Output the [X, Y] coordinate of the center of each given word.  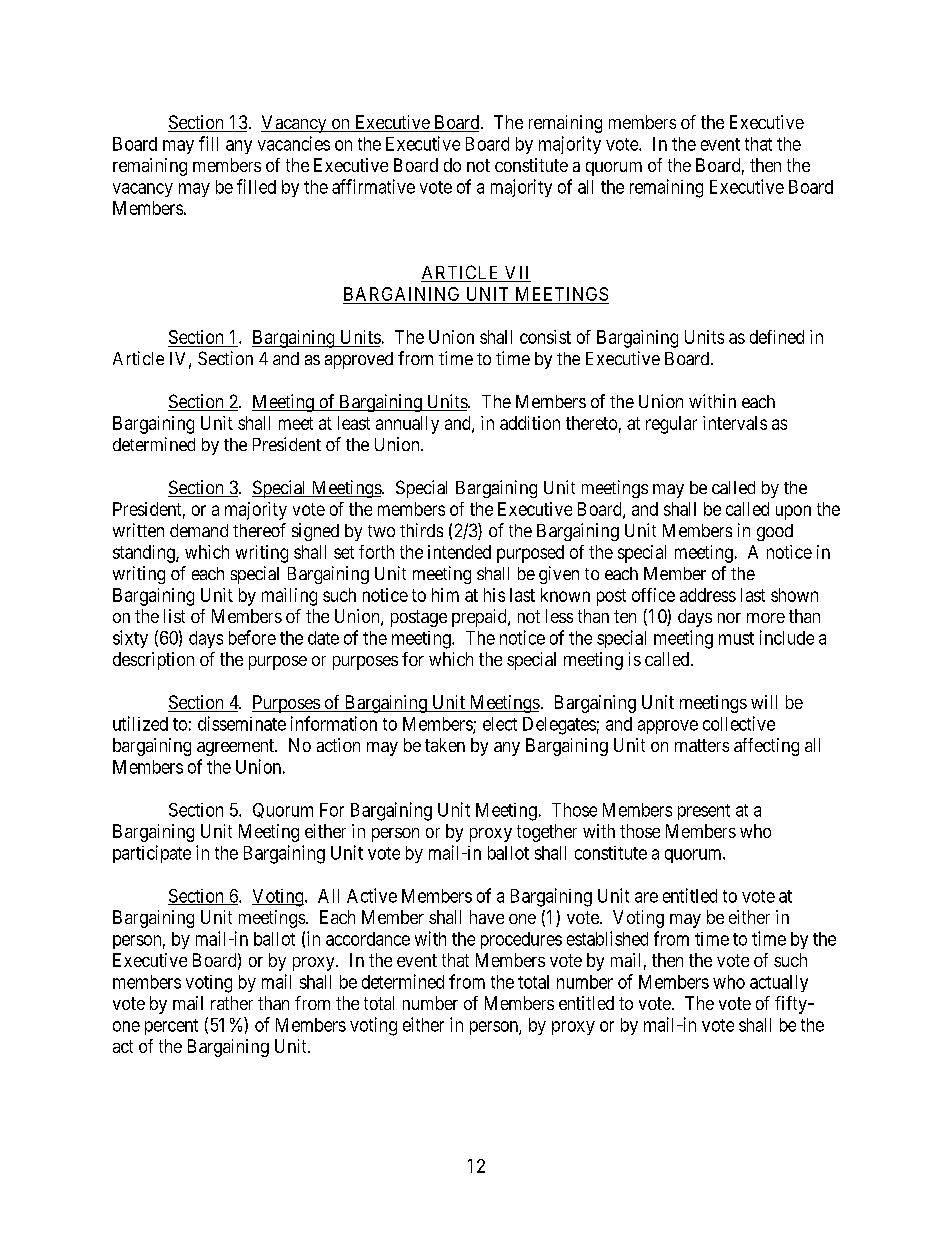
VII [516, 274]
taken [445, 745]
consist [545, 337]
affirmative [373, 186]
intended [459, 552]
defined [777, 337]
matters [702, 745]
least [354, 423]
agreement [237, 747]
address [708, 595]
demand [199, 530]
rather [232, 1003]
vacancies [294, 143]
